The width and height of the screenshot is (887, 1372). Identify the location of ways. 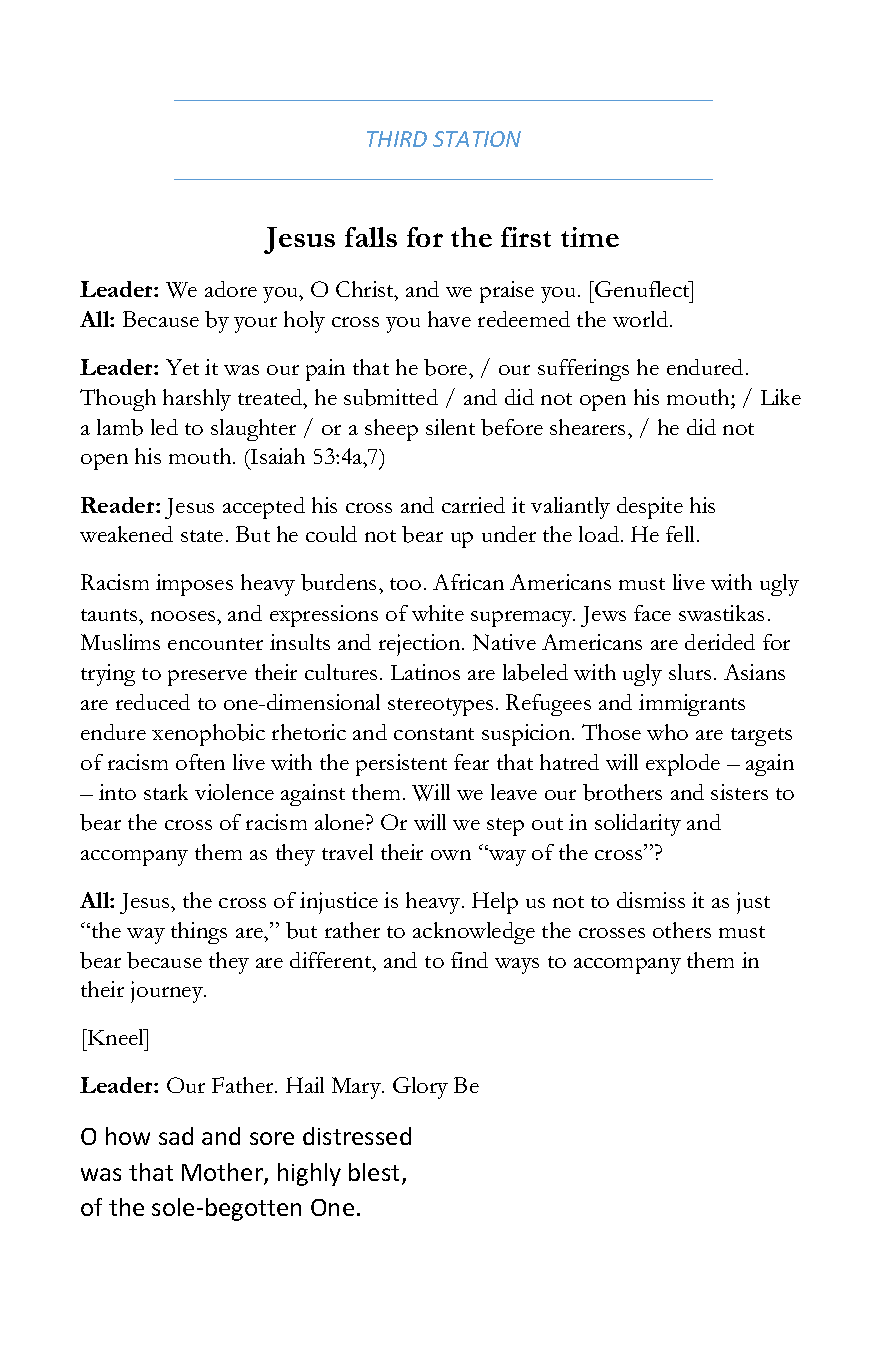
(517, 966).
